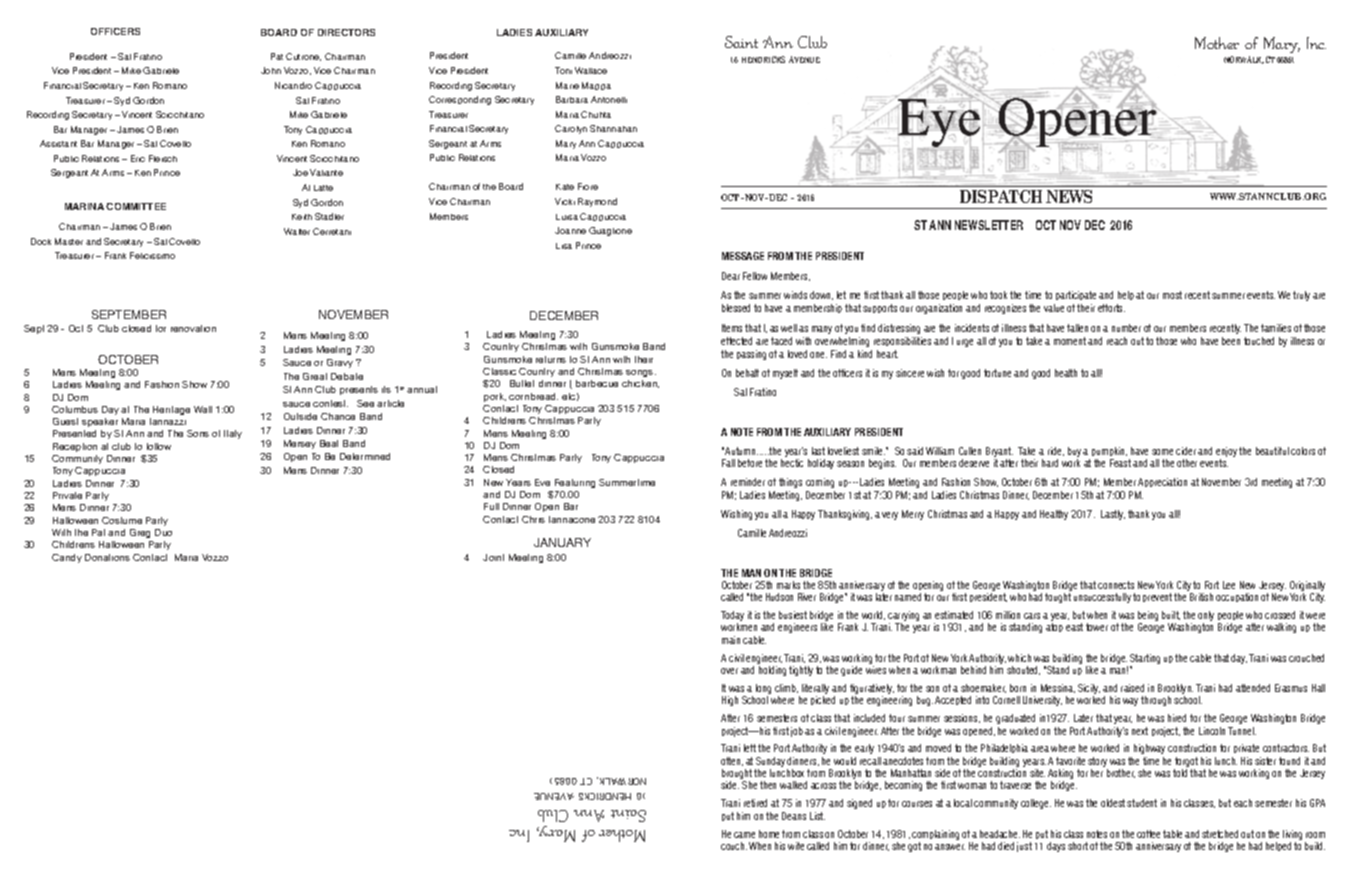 This document has height=887, width=1372. I want to click on John, so click(271, 70).
